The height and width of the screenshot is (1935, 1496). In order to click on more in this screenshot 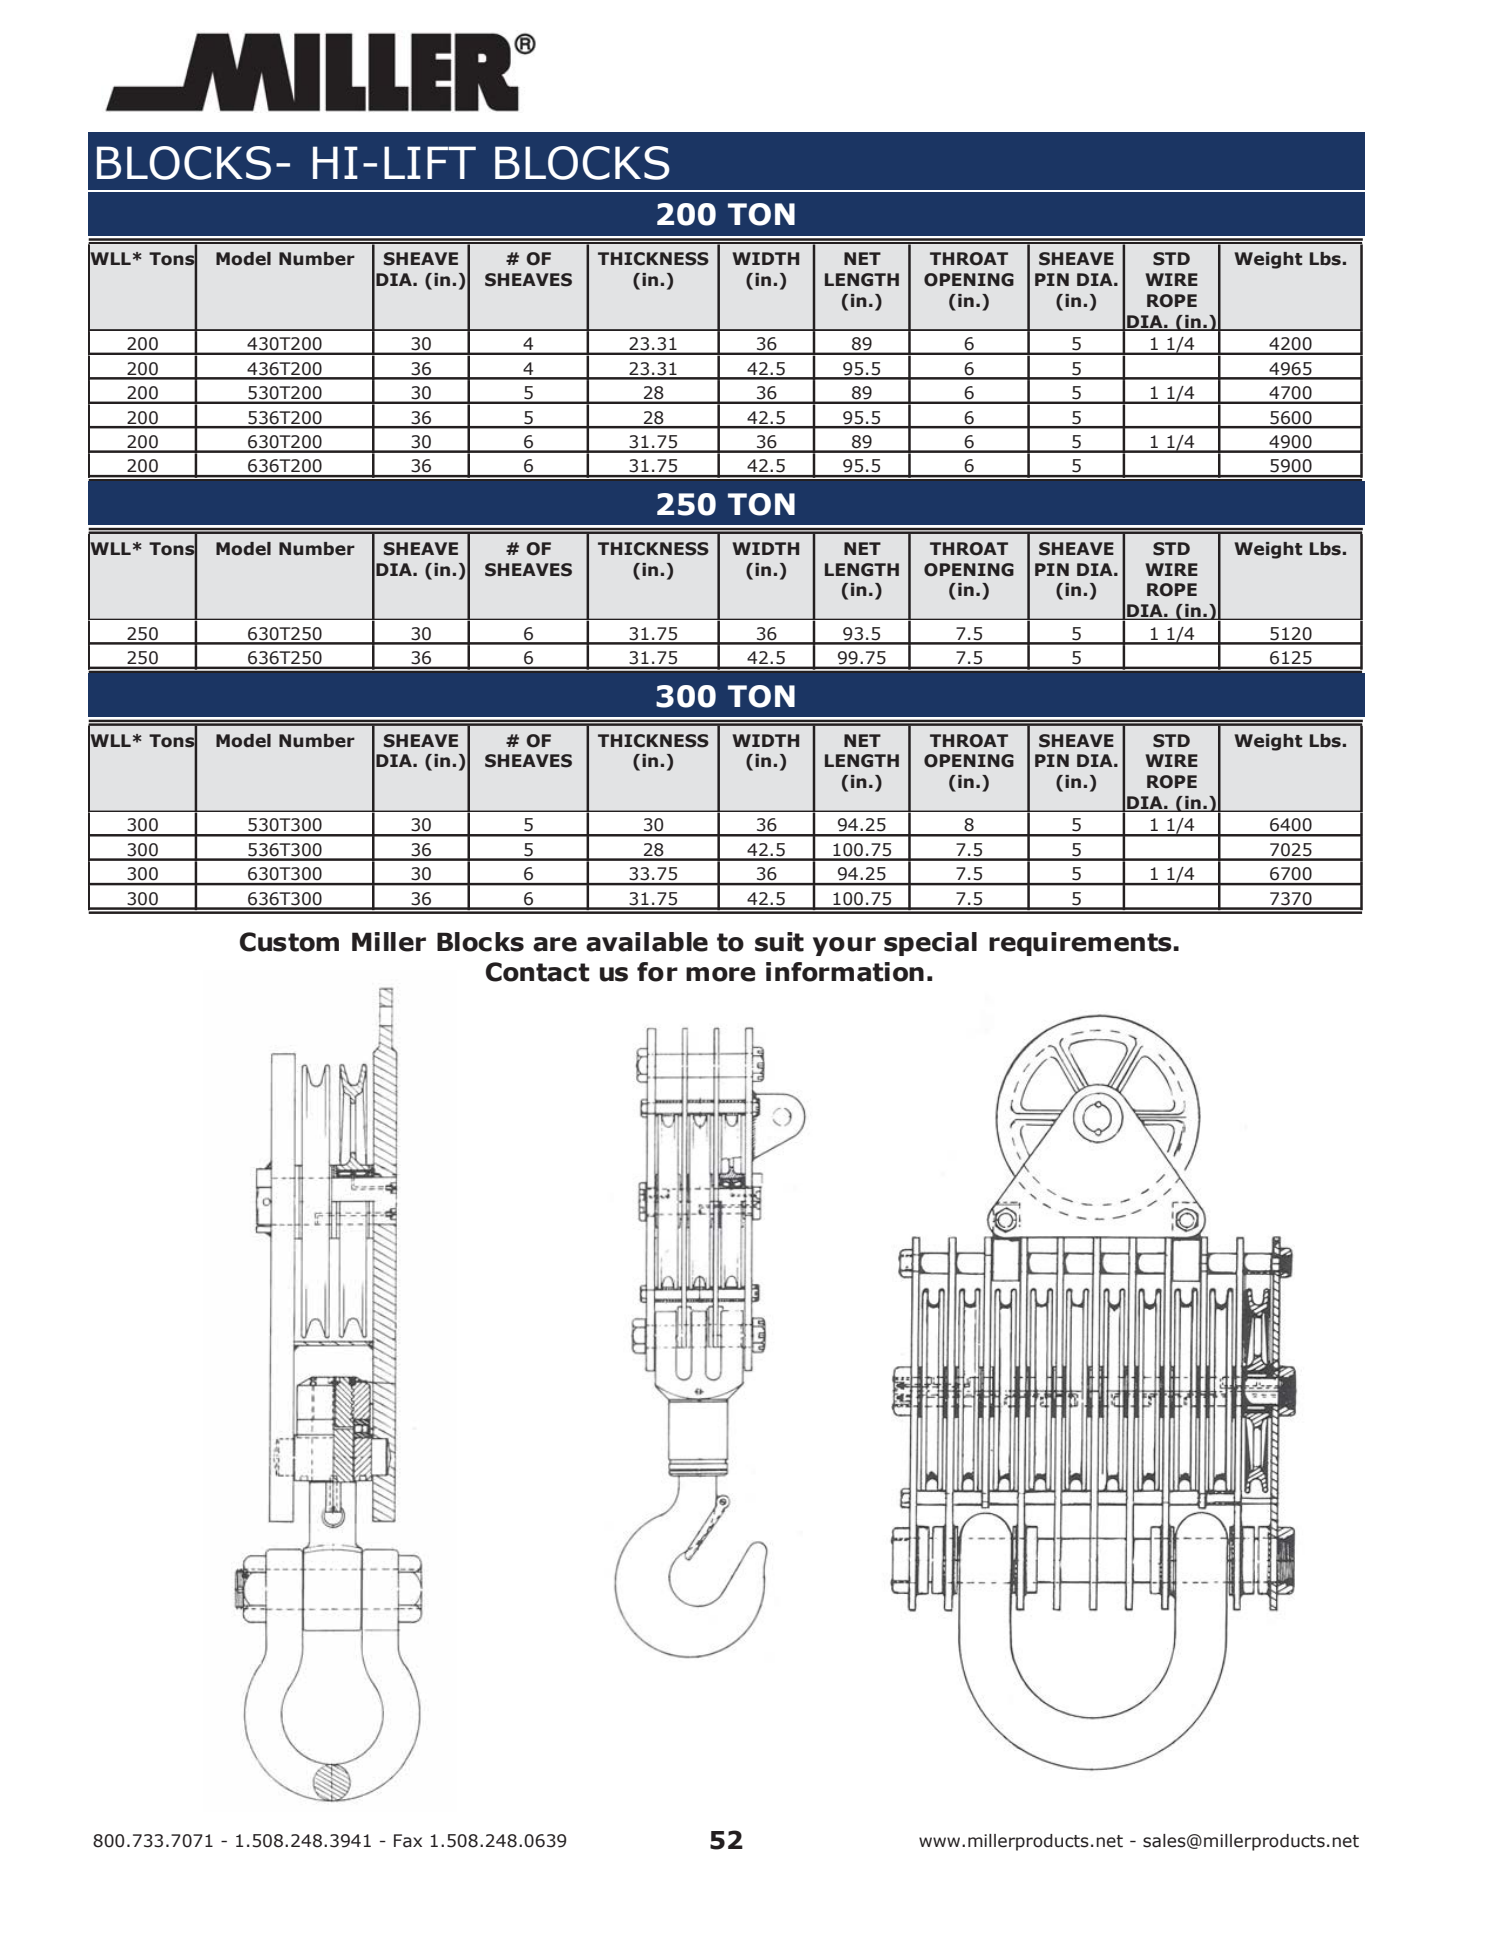, I will do `click(721, 974)`.
